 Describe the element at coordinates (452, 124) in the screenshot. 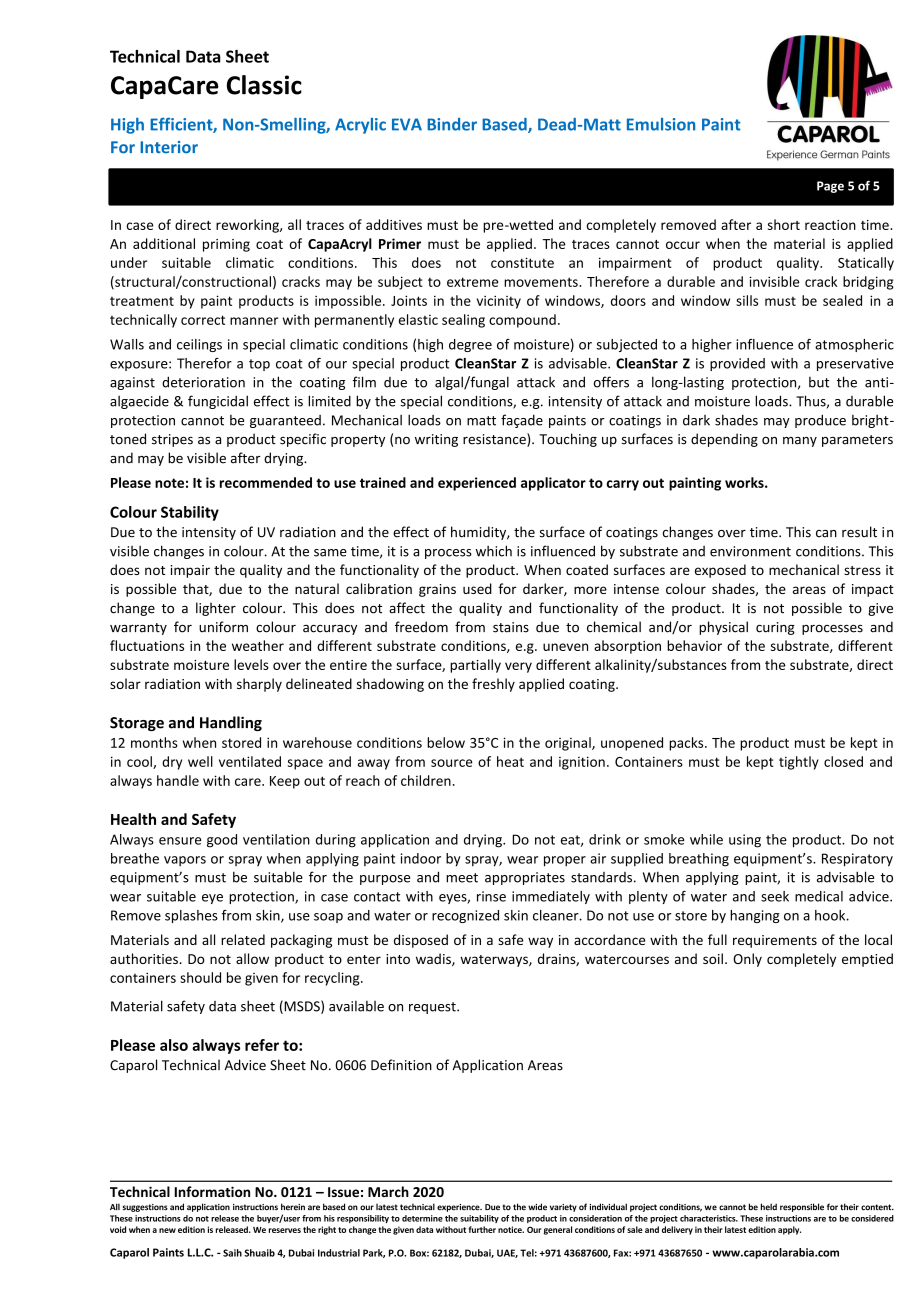

I see `Binder` at that location.
